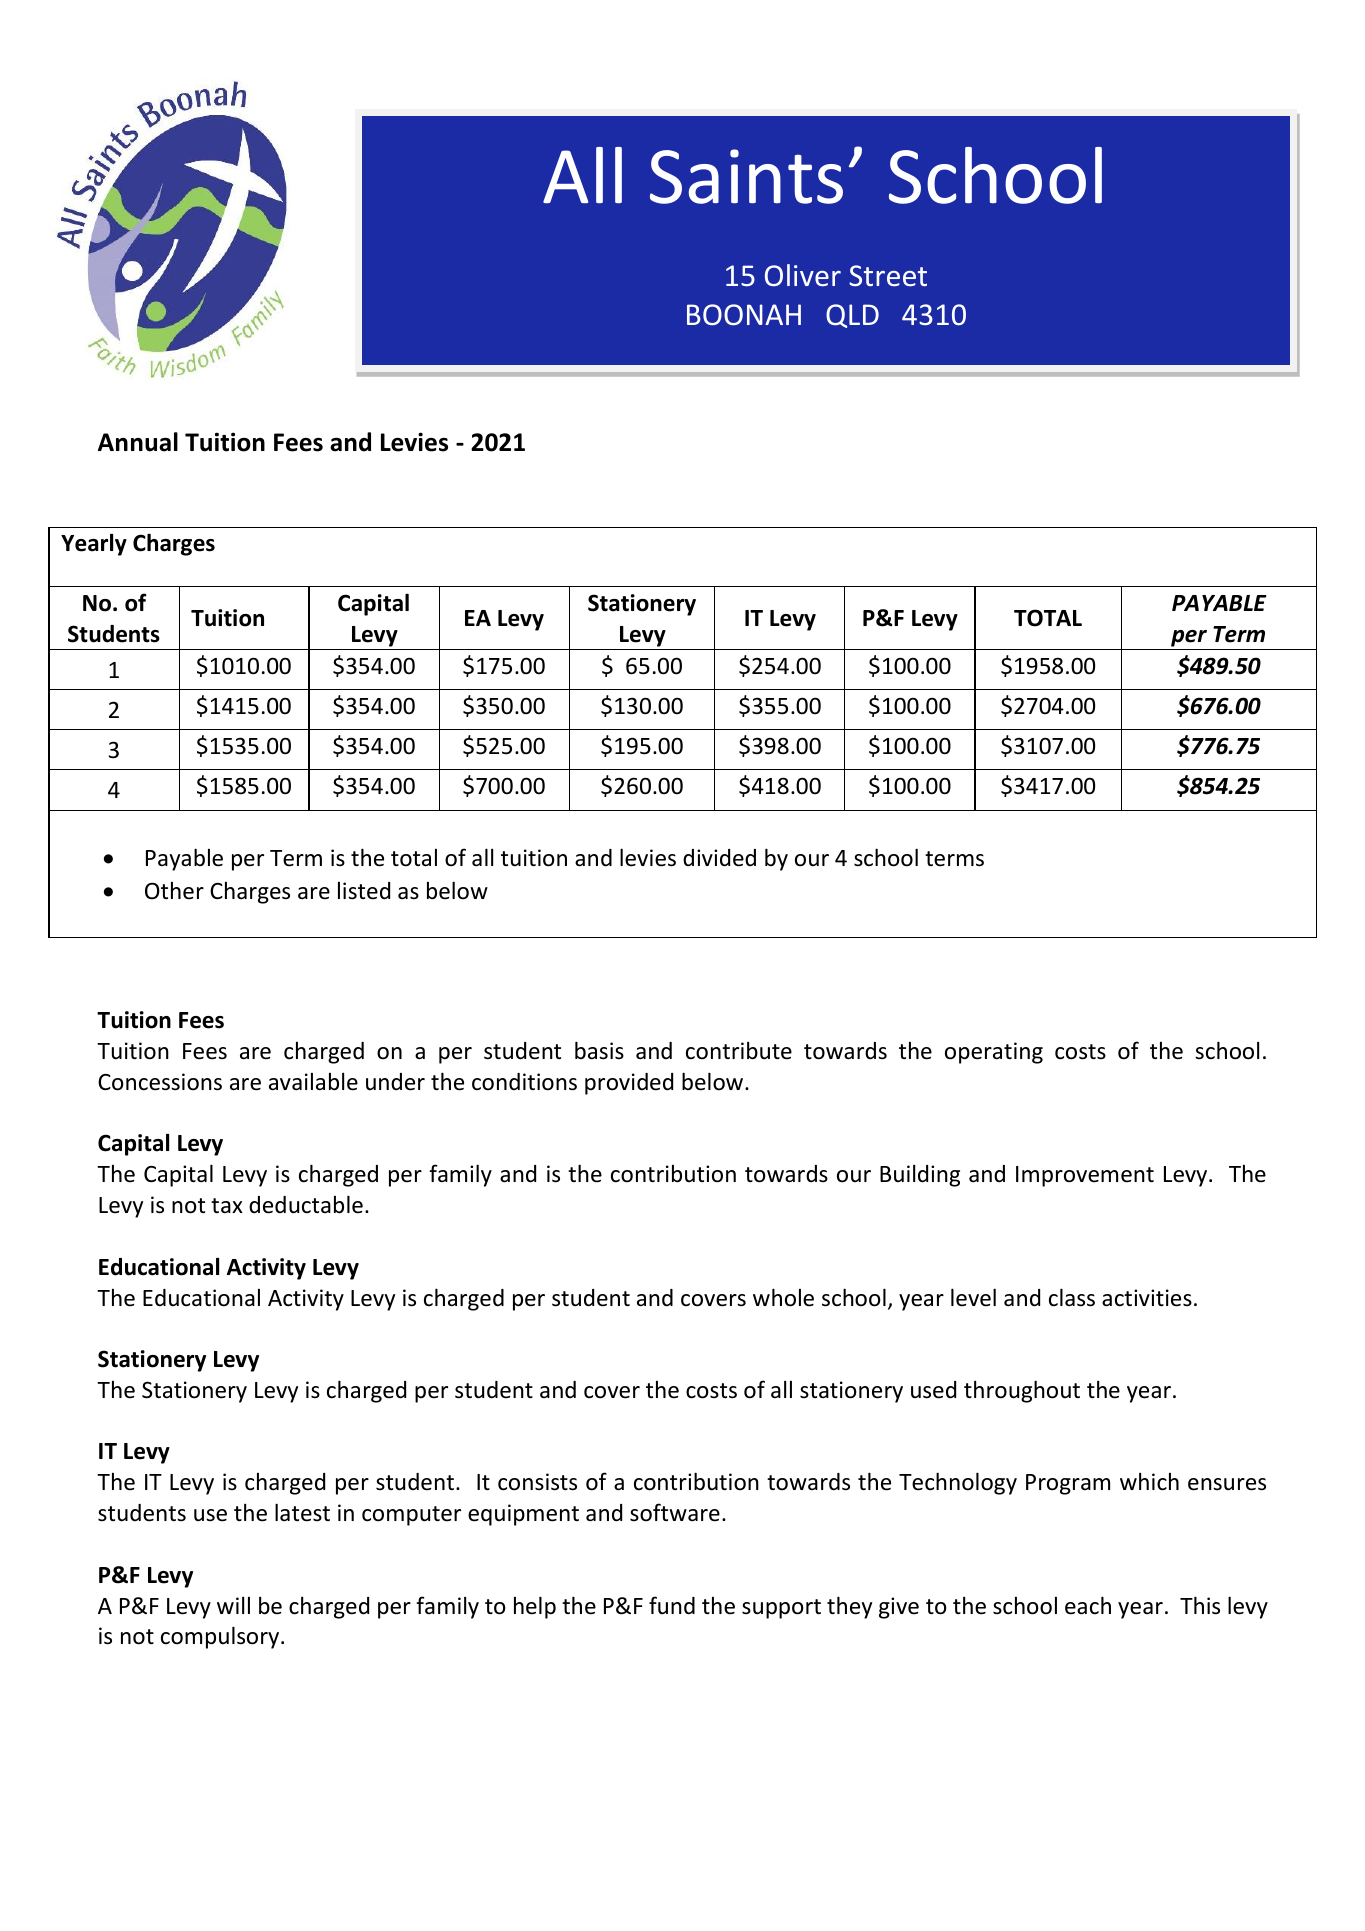 The width and height of the image is (1365, 1931). What do you see at coordinates (719, 858) in the image?
I see `divided` at bounding box center [719, 858].
